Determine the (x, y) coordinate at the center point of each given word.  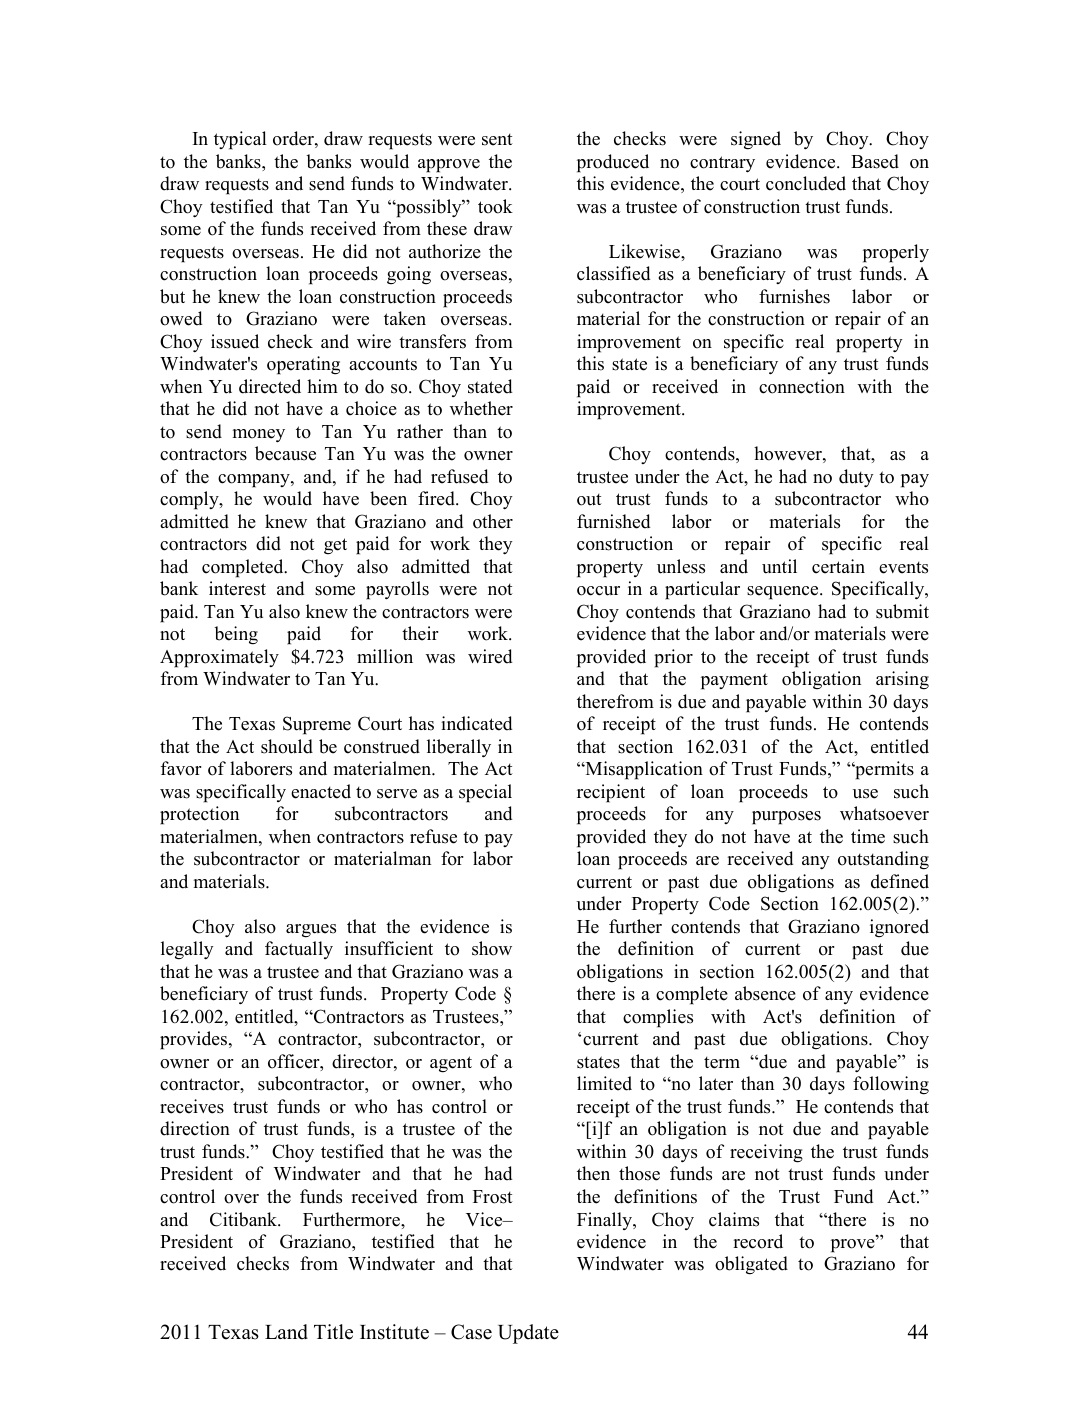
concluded (806, 183)
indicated (476, 723)
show (492, 948)
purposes (786, 818)
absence (765, 993)
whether (481, 408)
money (259, 435)
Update (528, 1334)
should (287, 746)
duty (856, 478)
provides (195, 1040)
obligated (751, 1265)
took (495, 206)
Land (286, 1332)
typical (240, 140)
